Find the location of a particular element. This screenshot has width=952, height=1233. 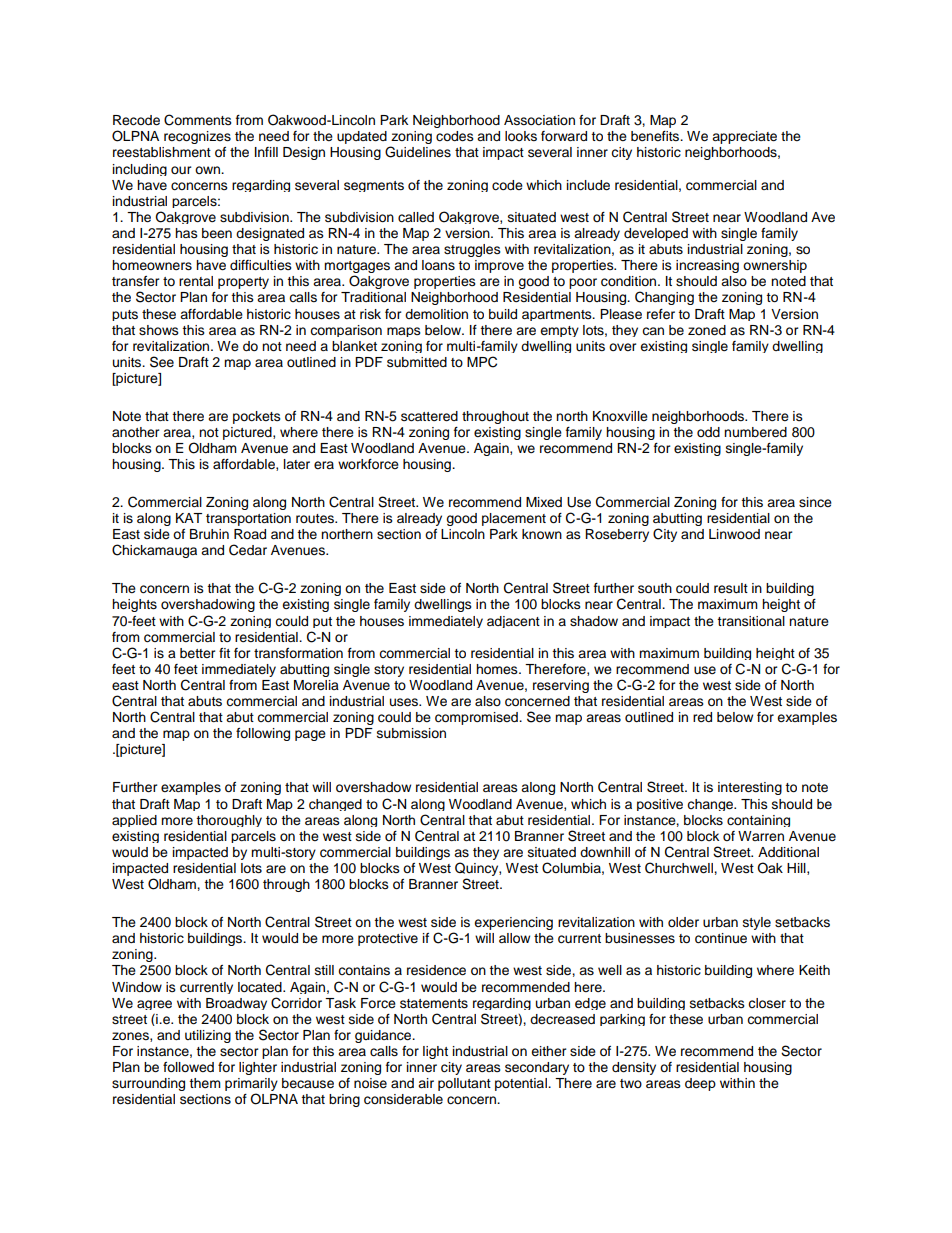

following is located at coordinates (263, 734).
